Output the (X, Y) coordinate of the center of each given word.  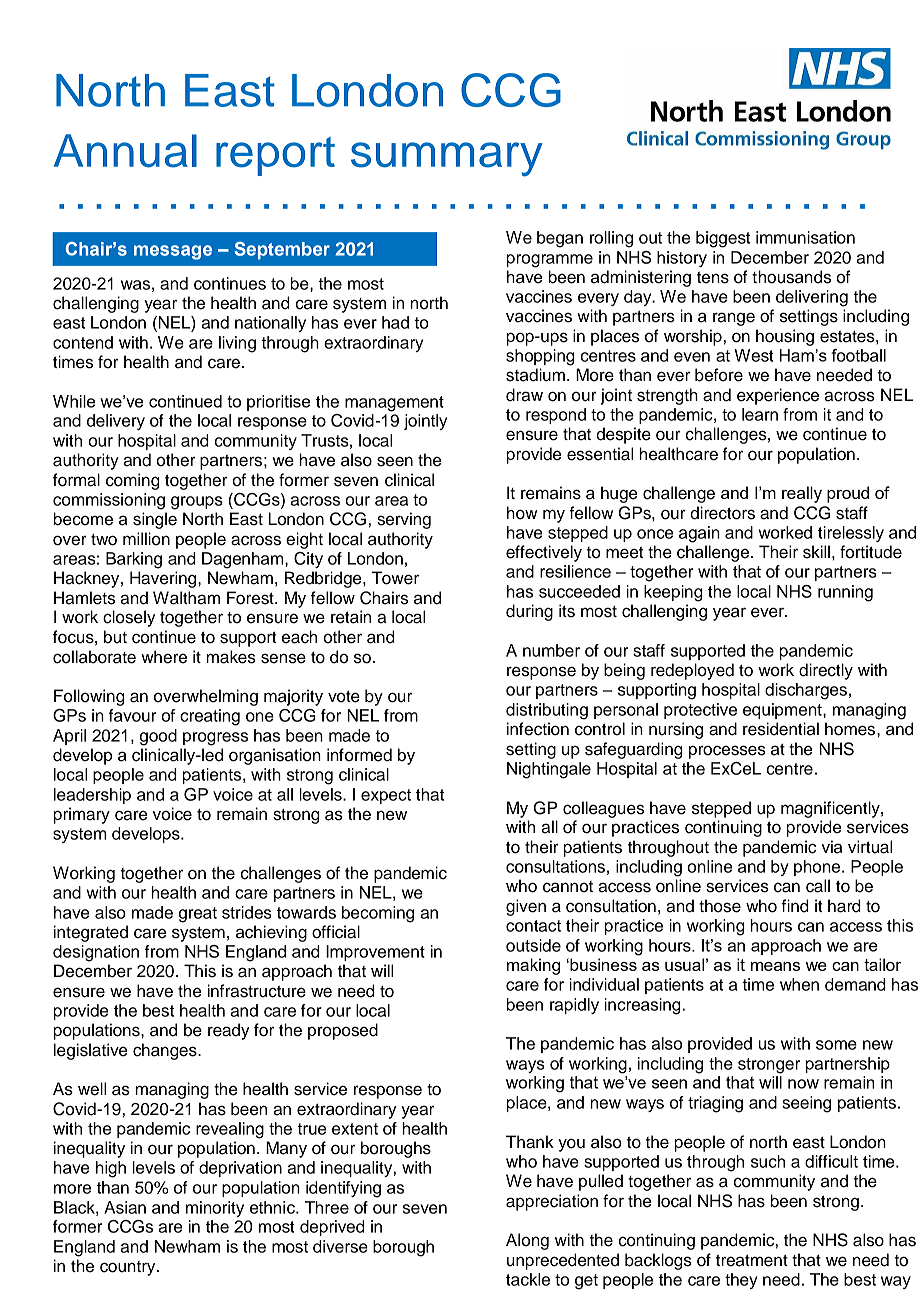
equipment (783, 711)
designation (96, 953)
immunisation (805, 237)
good (158, 737)
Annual (125, 151)
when (799, 984)
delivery (116, 422)
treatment (752, 1261)
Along (527, 1241)
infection (538, 729)
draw (524, 395)
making (533, 966)
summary (447, 159)
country (129, 1268)
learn (760, 414)
